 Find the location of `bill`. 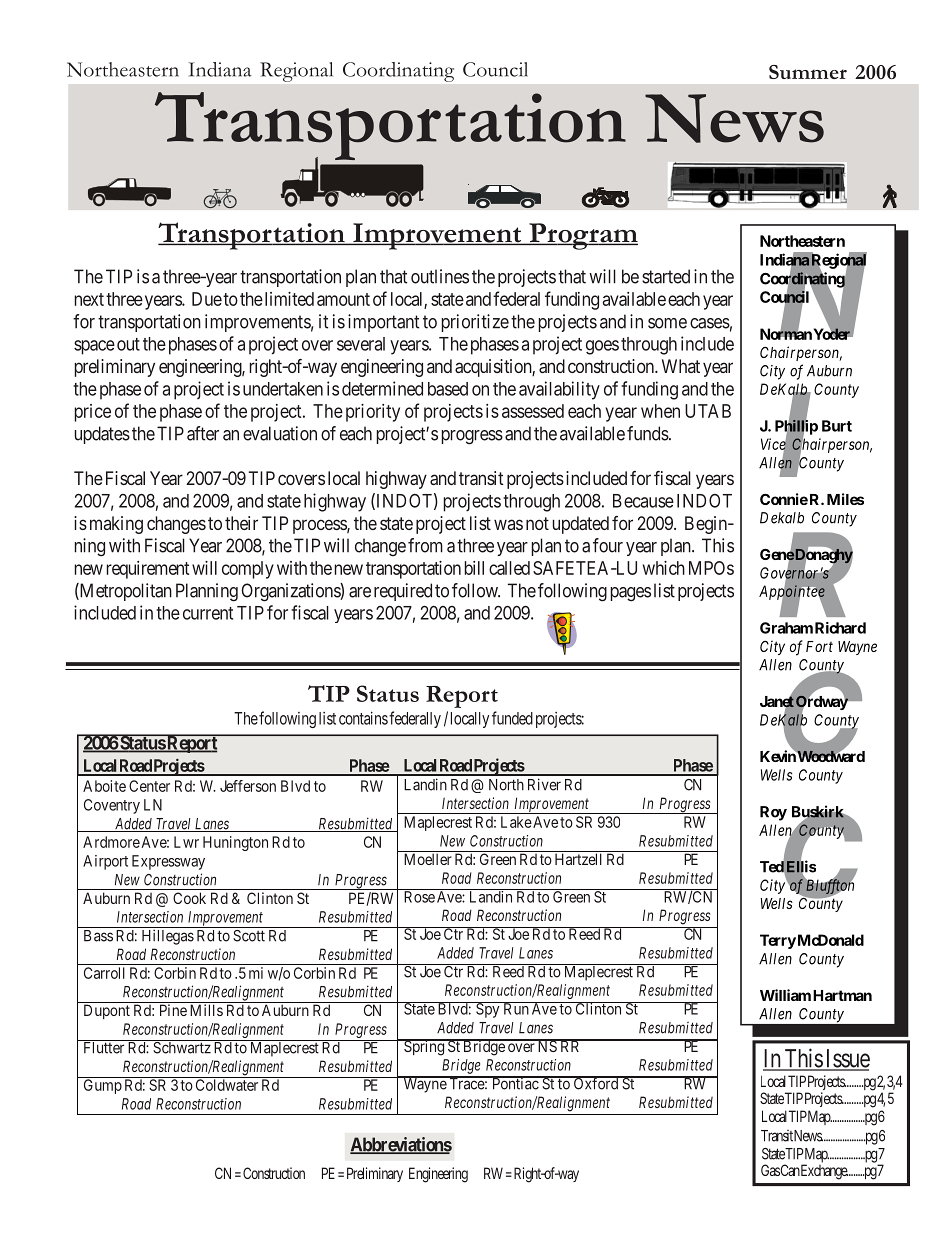

bill is located at coordinates (474, 568).
